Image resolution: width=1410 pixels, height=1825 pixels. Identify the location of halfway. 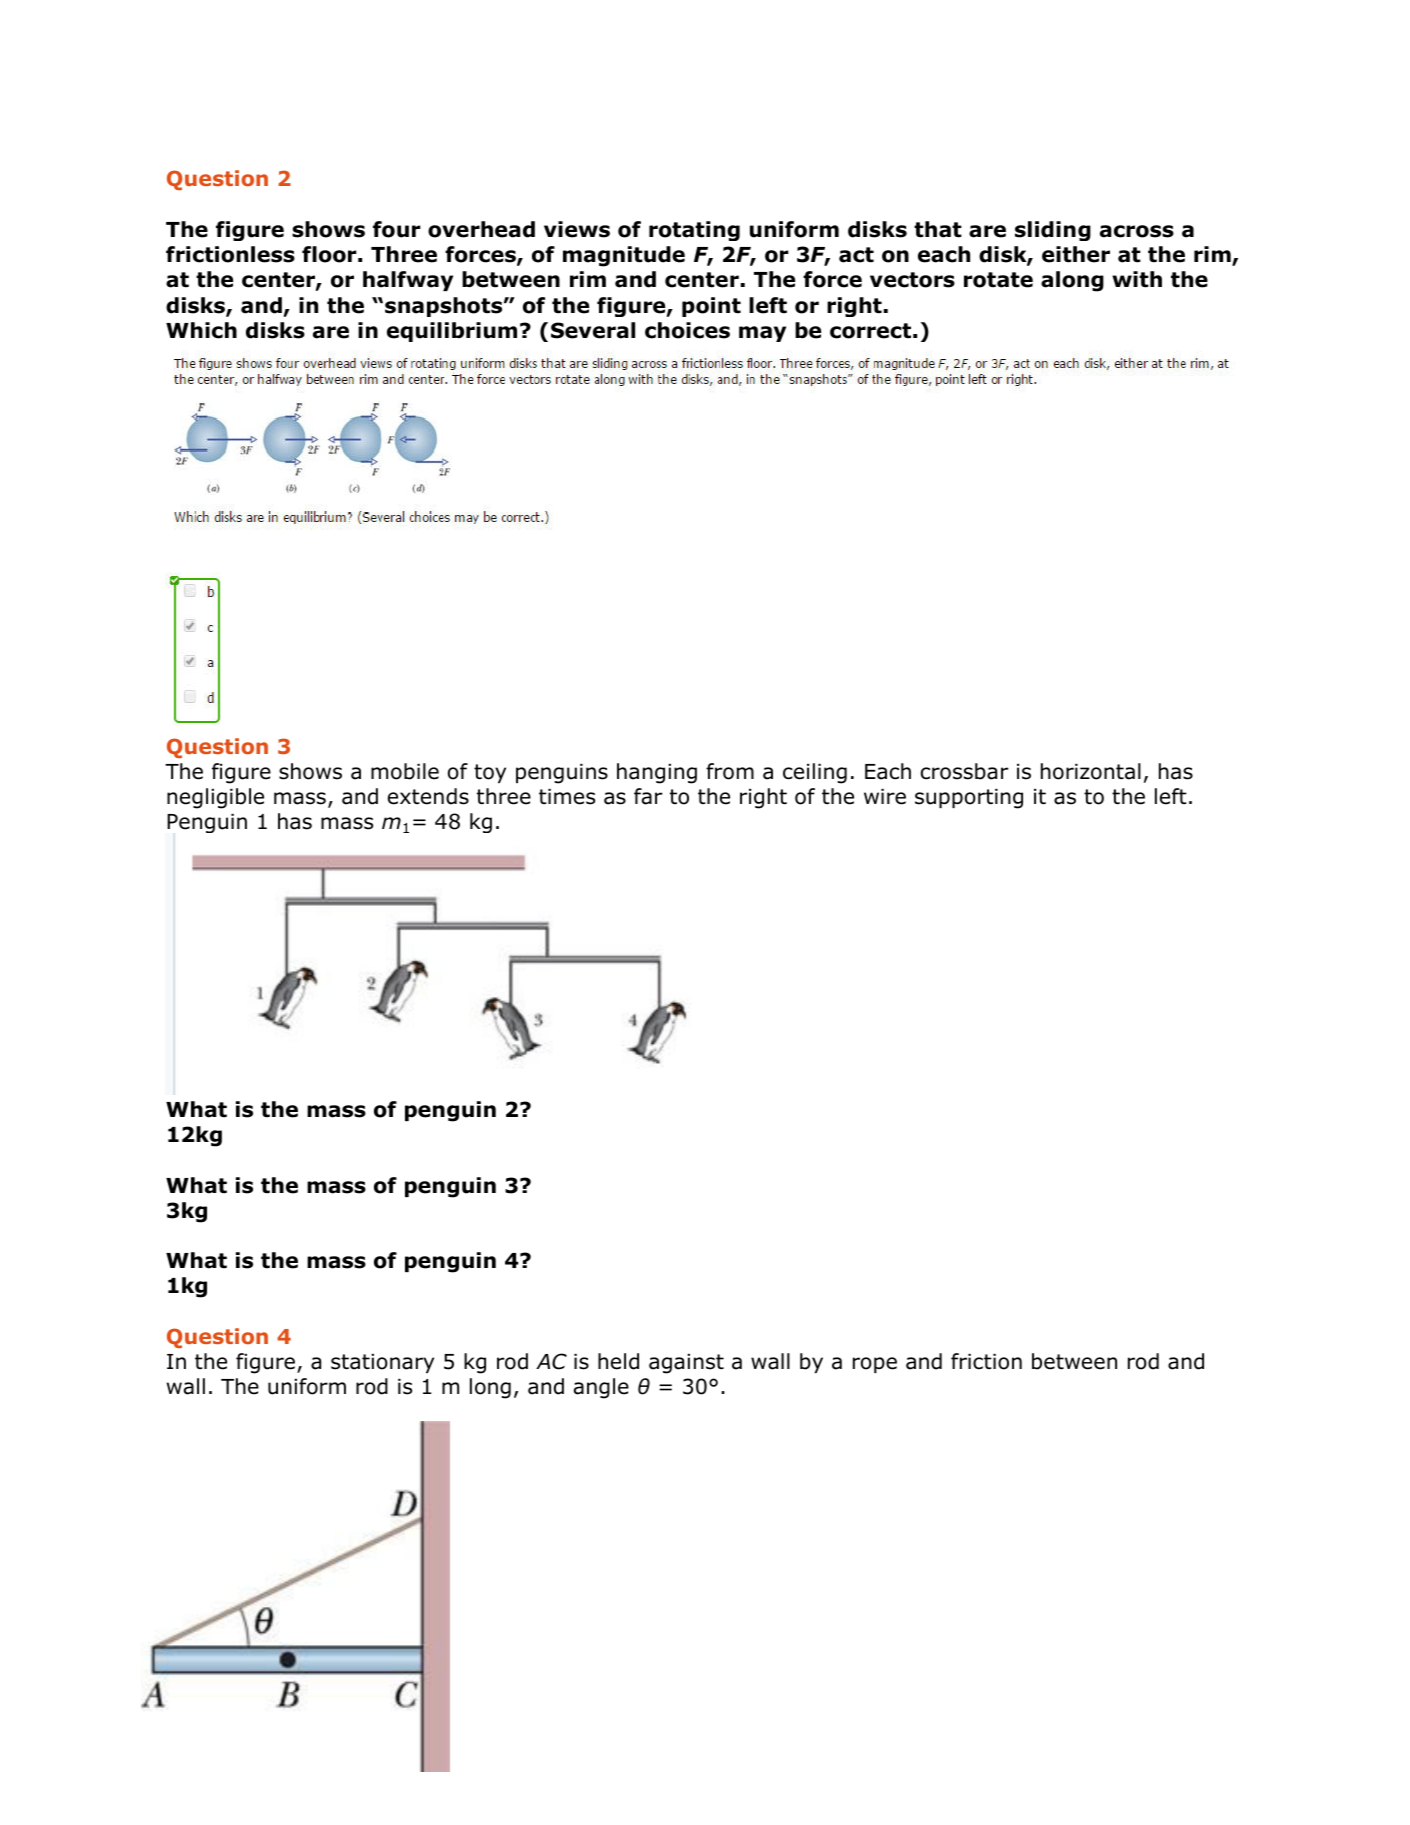
(408, 281).
